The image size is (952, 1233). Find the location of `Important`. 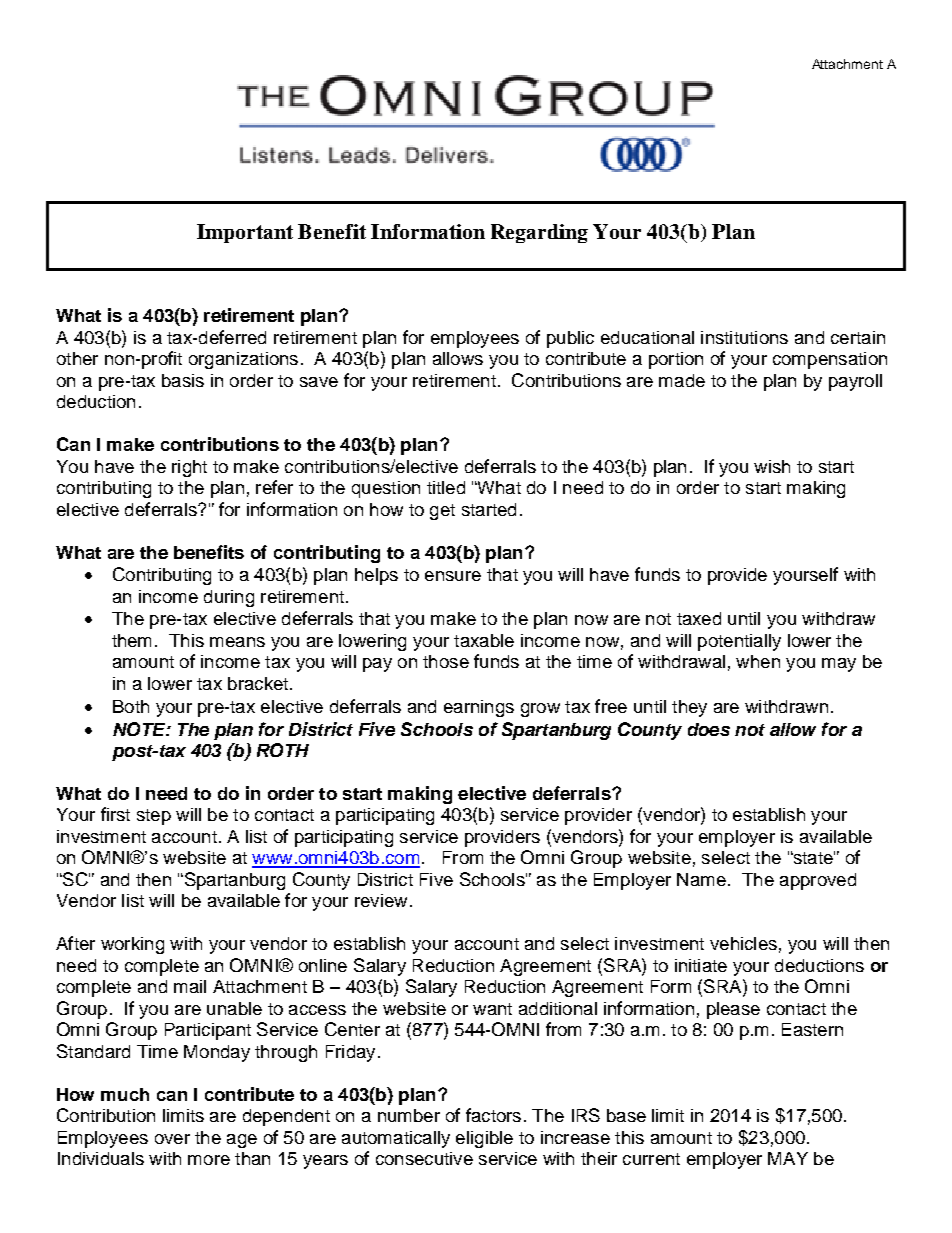

Important is located at coordinates (245, 233).
